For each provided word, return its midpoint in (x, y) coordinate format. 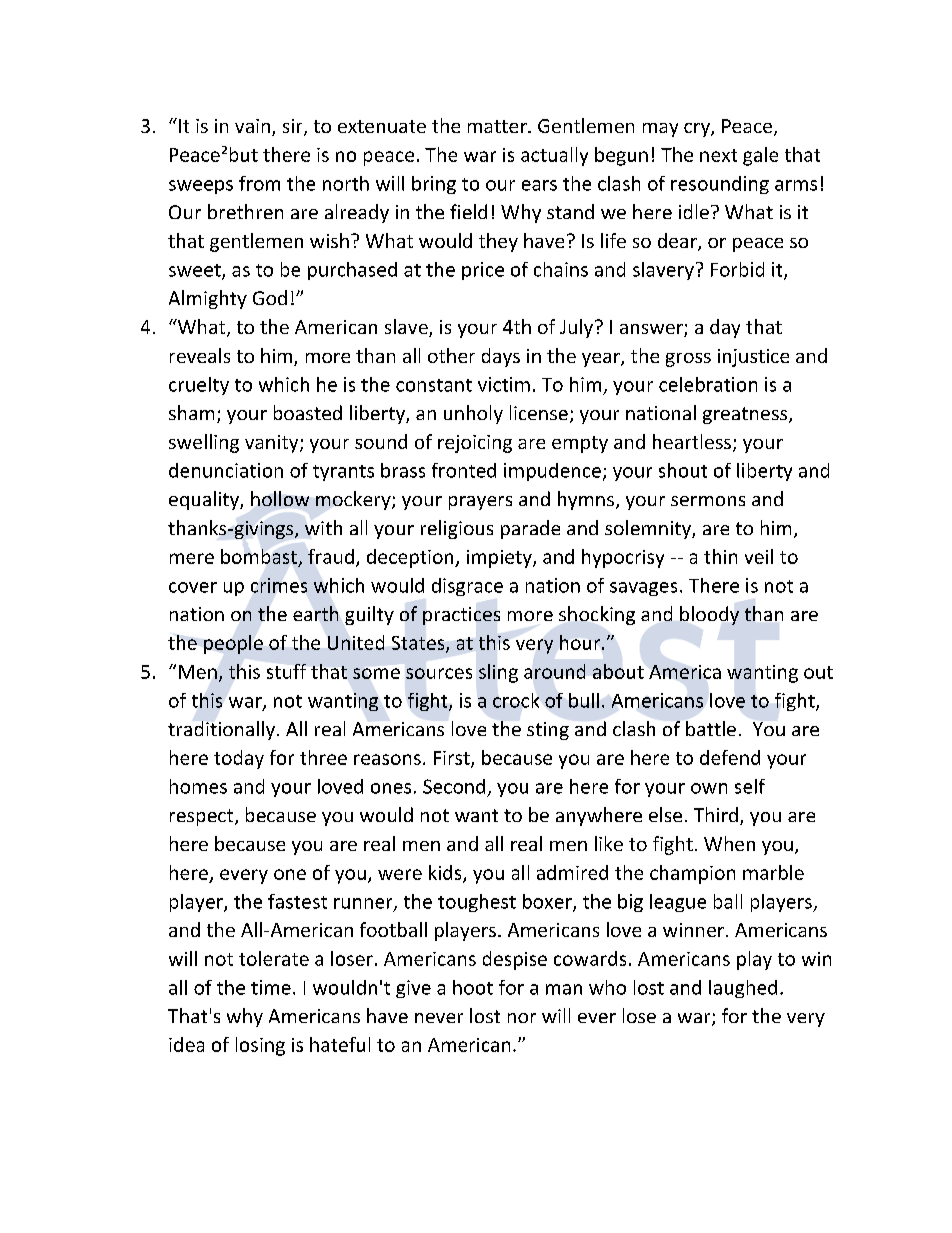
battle (711, 728)
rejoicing (475, 444)
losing (260, 1046)
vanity (273, 444)
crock (516, 700)
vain (252, 126)
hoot (473, 987)
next (718, 155)
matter (498, 126)
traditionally (223, 730)
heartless (692, 441)
